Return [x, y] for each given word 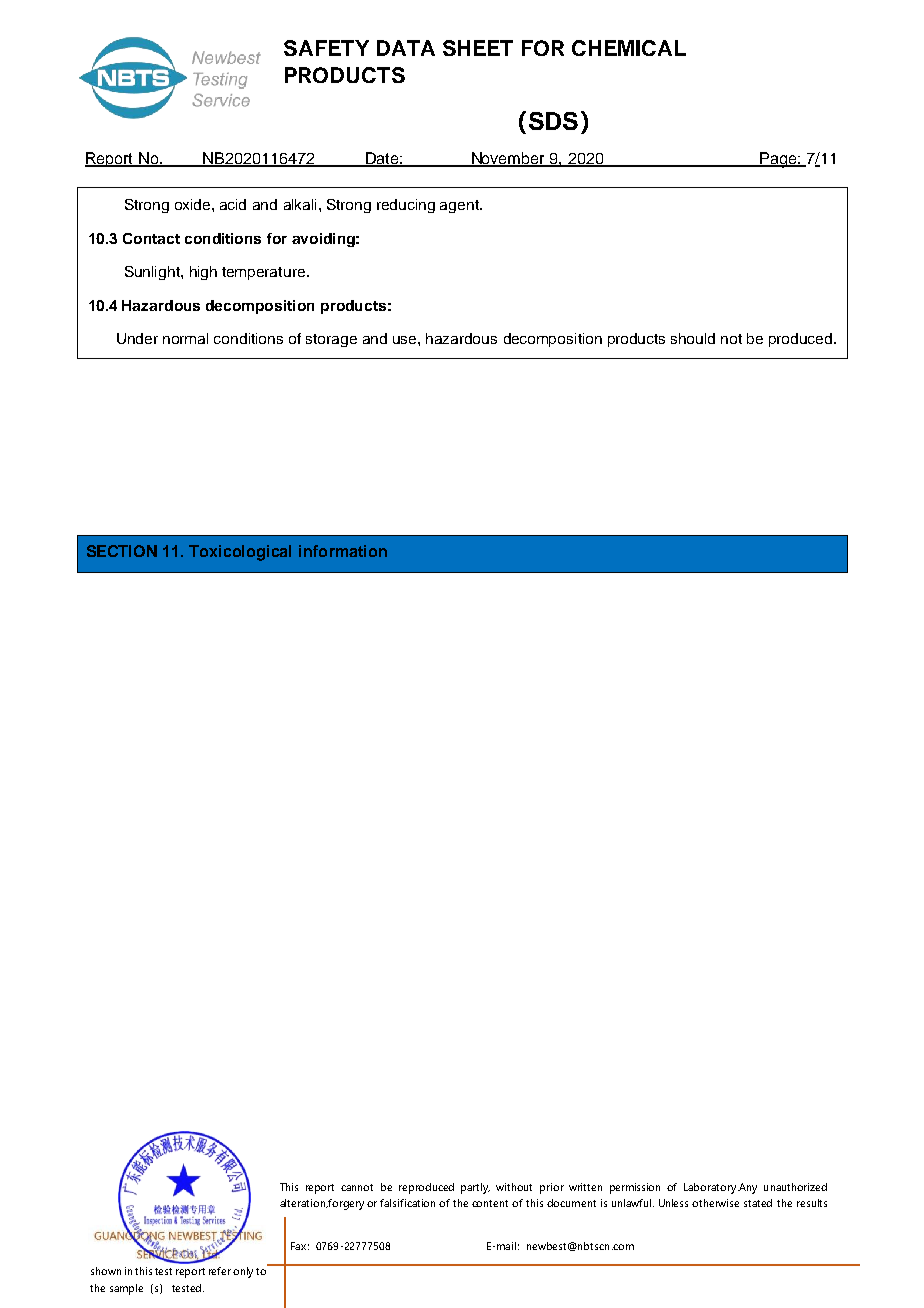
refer [220, 1271]
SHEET [478, 48]
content [490, 1203]
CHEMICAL [629, 48]
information [343, 551]
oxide [194, 204]
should [693, 338]
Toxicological [240, 553]
